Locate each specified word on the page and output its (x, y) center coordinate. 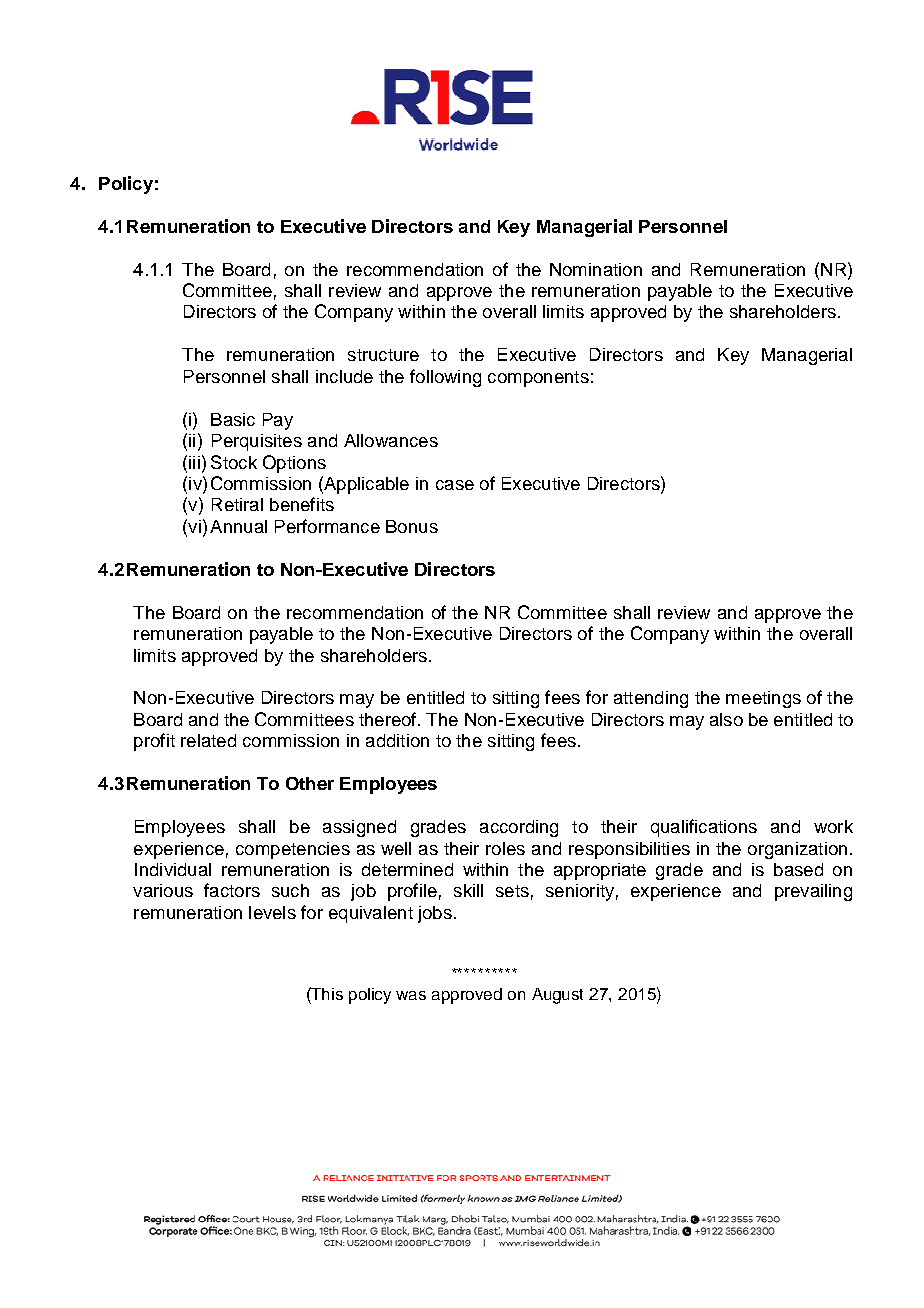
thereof (389, 719)
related (208, 740)
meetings (763, 699)
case (455, 485)
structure (383, 355)
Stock (234, 462)
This (326, 993)
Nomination (596, 269)
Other (310, 783)
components (538, 379)
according (519, 828)
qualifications (704, 828)
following (445, 378)
